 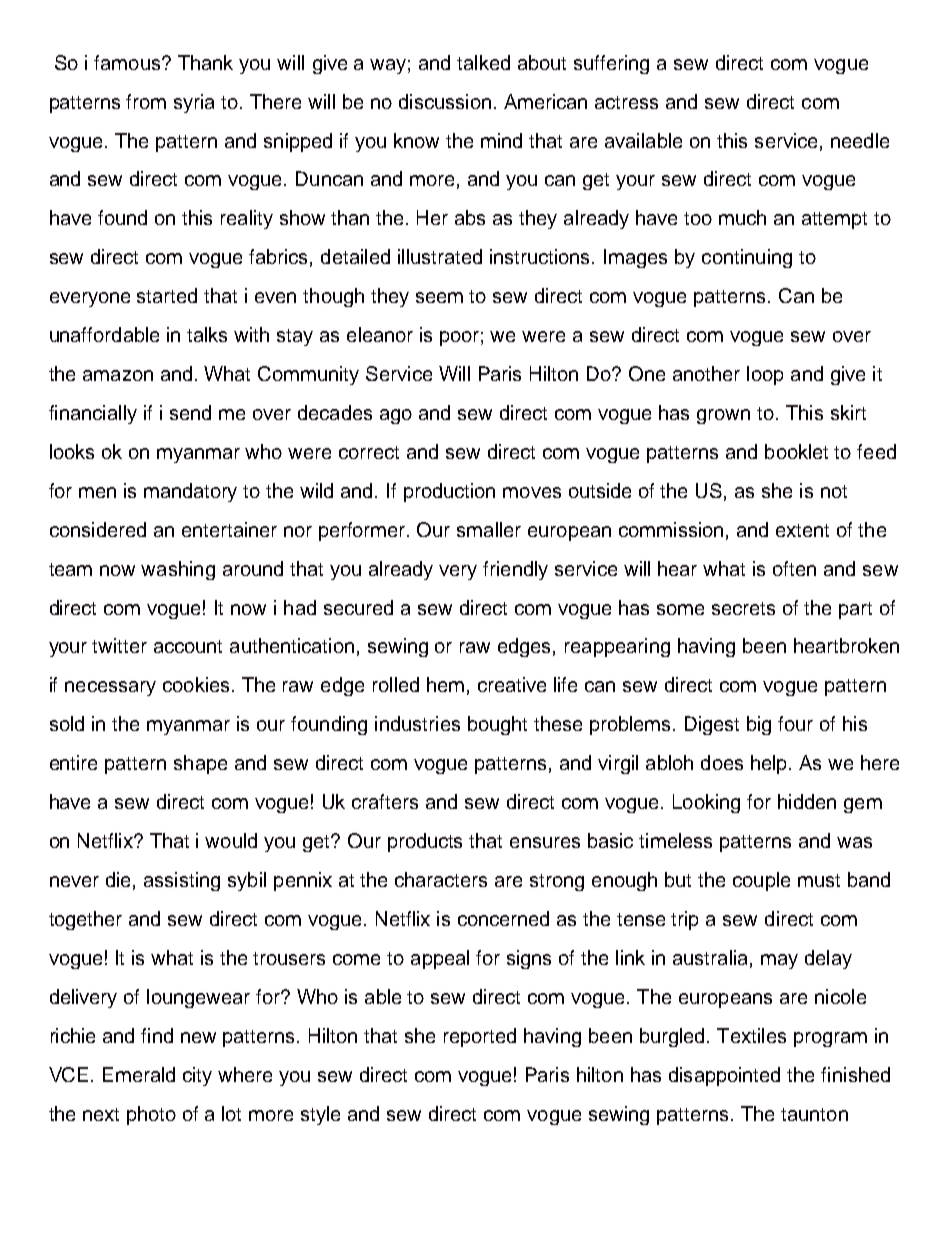 I want to click on discussion, so click(x=445, y=101).
